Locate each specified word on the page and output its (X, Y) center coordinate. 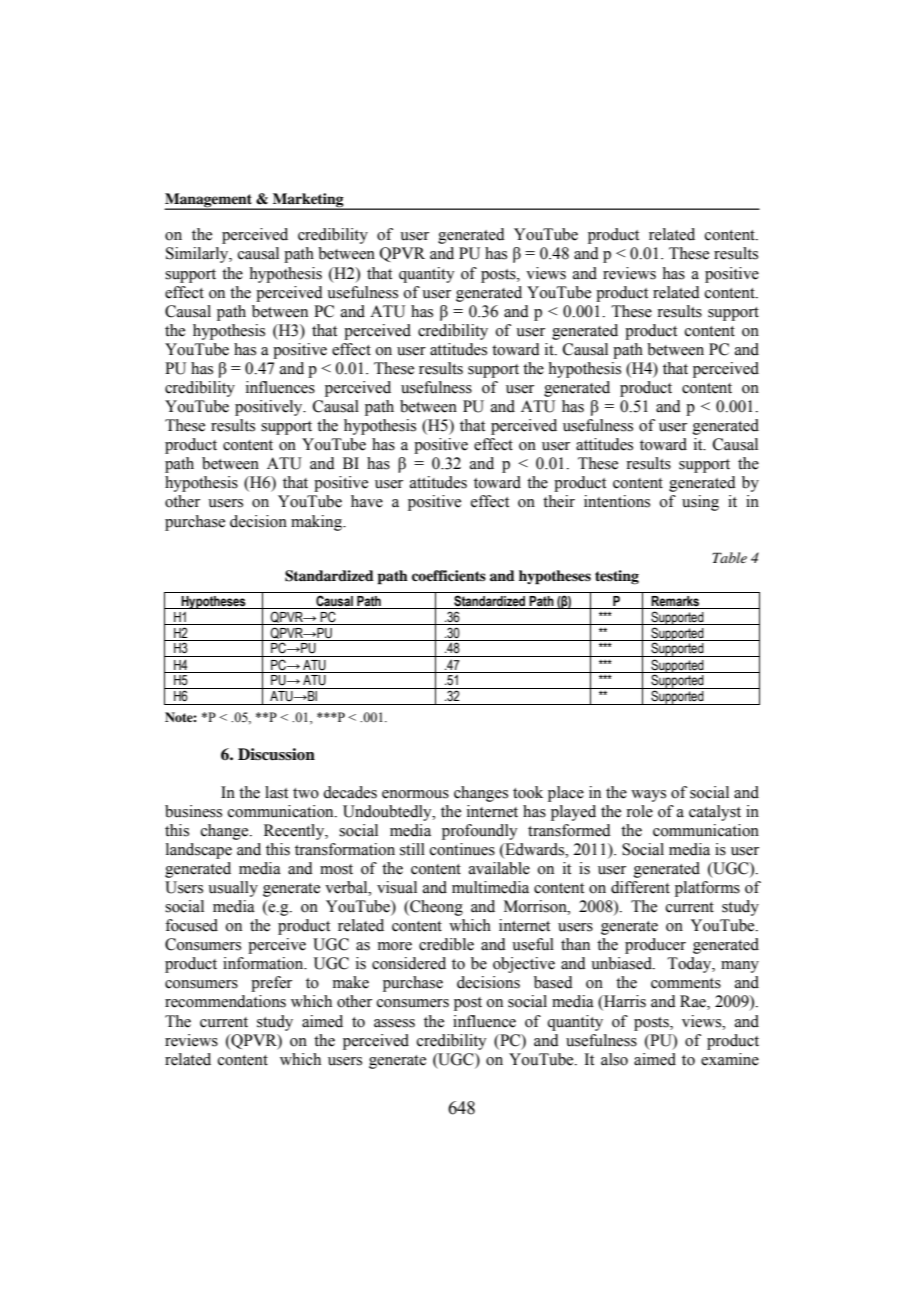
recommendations (225, 1001)
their (559, 501)
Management (209, 201)
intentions (617, 501)
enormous (415, 794)
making (318, 523)
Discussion (276, 754)
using (700, 503)
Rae (694, 1002)
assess (394, 1023)
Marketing (308, 201)
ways (648, 796)
